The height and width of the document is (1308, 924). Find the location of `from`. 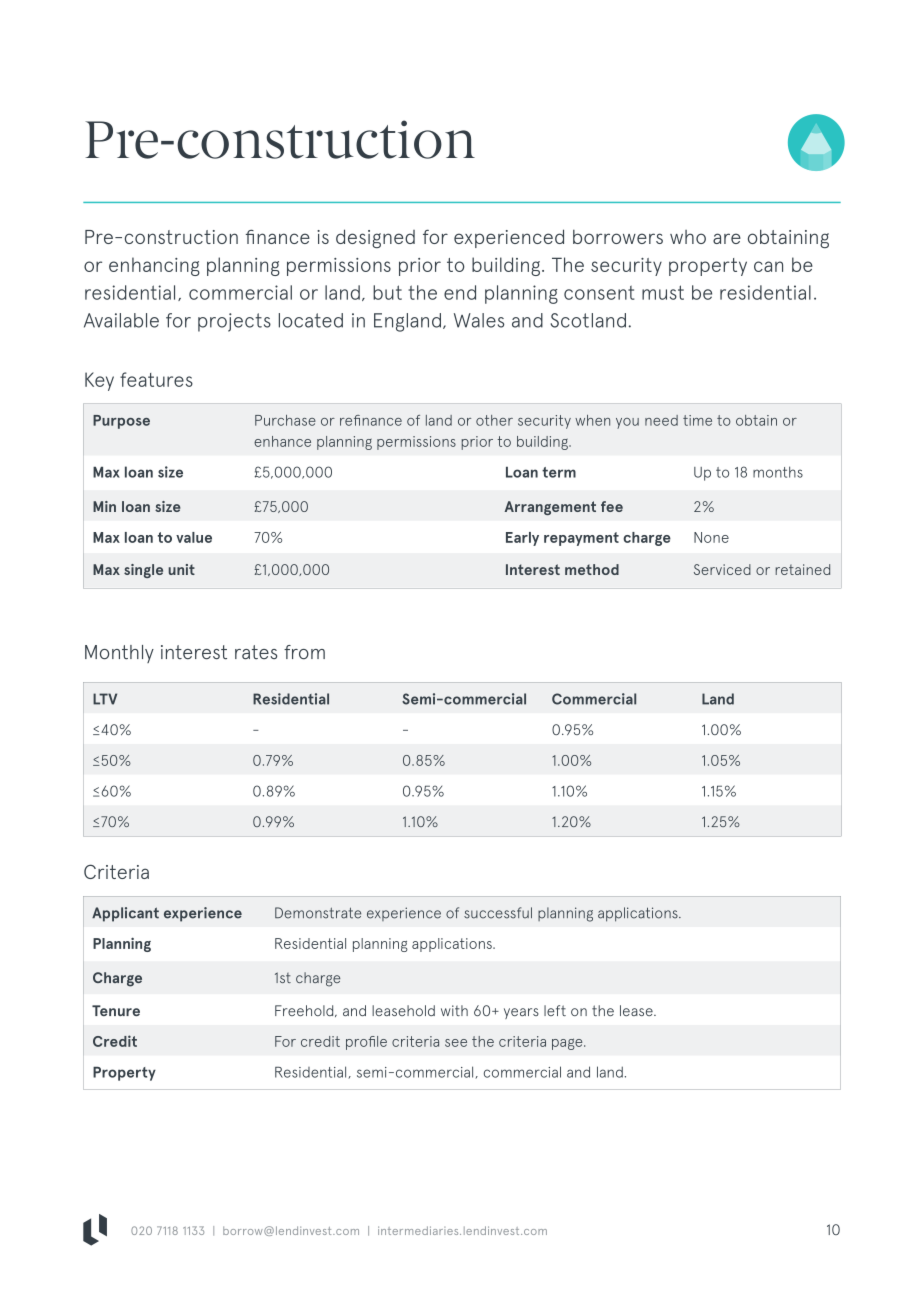

from is located at coordinates (304, 652).
